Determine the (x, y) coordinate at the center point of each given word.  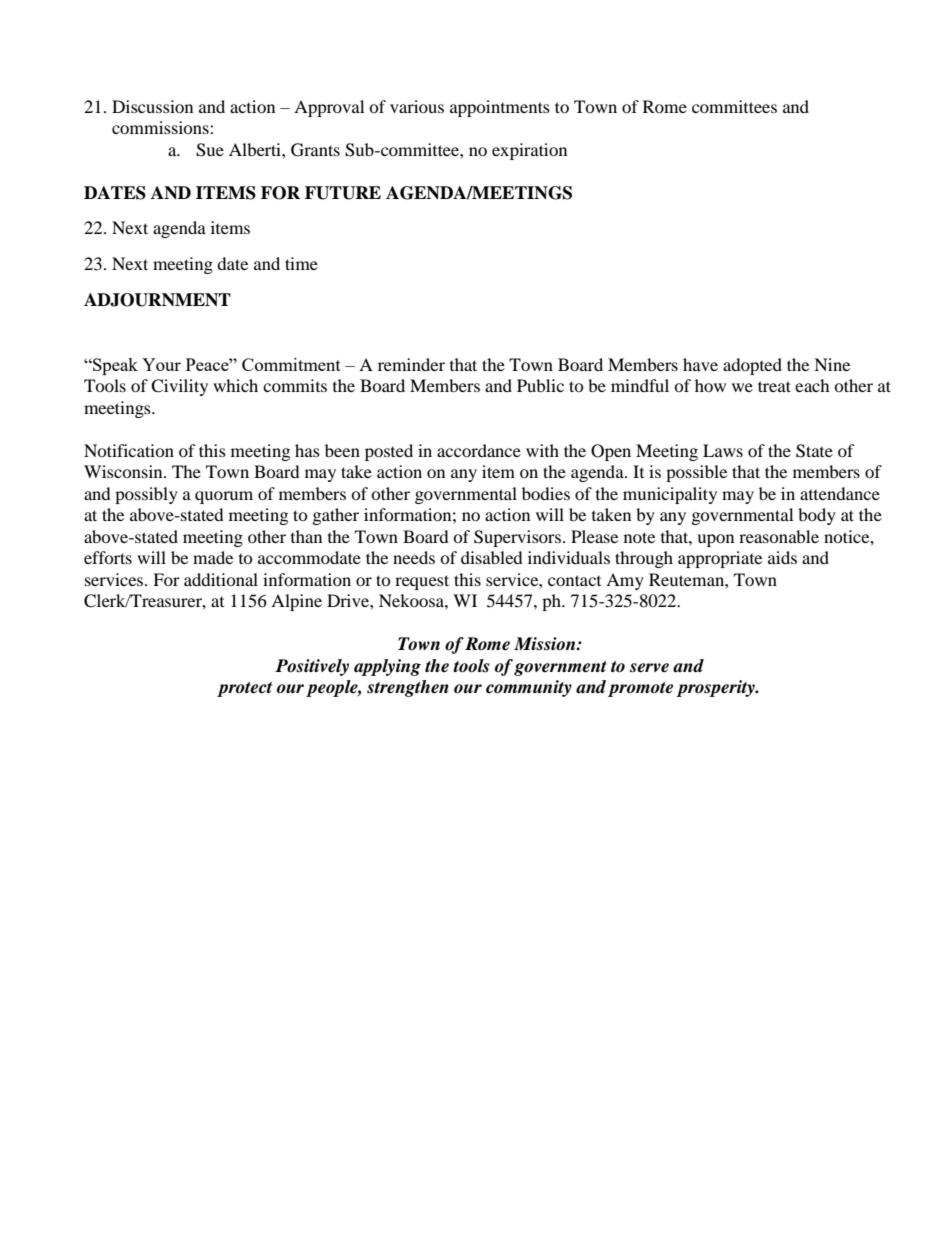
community (529, 688)
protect (244, 689)
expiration (529, 151)
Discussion (152, 106)
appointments (500, 108)
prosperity (716, 688)
